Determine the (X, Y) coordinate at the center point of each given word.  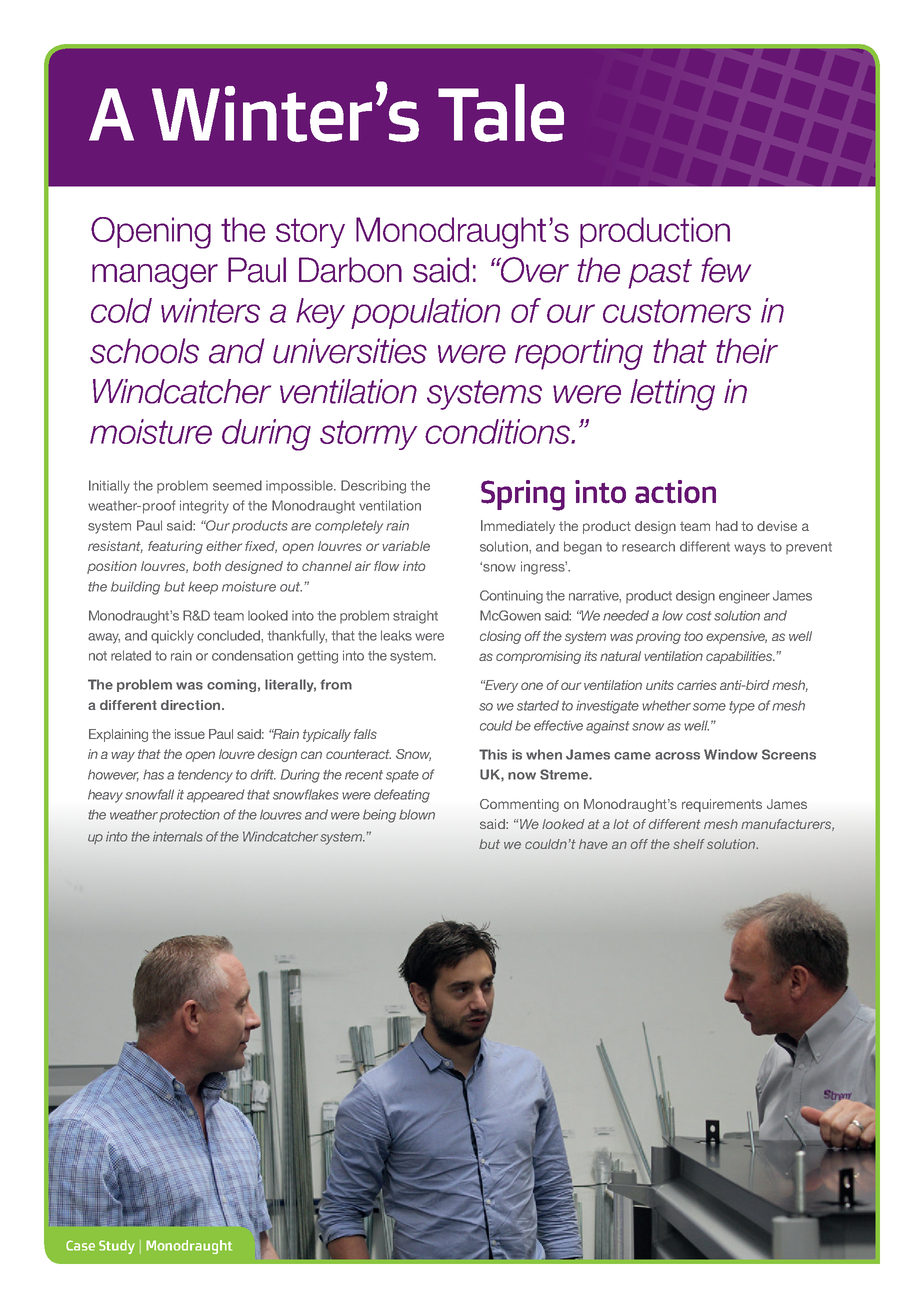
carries (697, 685)
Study (117, 1247)
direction (190, 705)
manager (155, 276)
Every (500, 686)
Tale (501, 113)
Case (80, 1245)
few (726, 270)
